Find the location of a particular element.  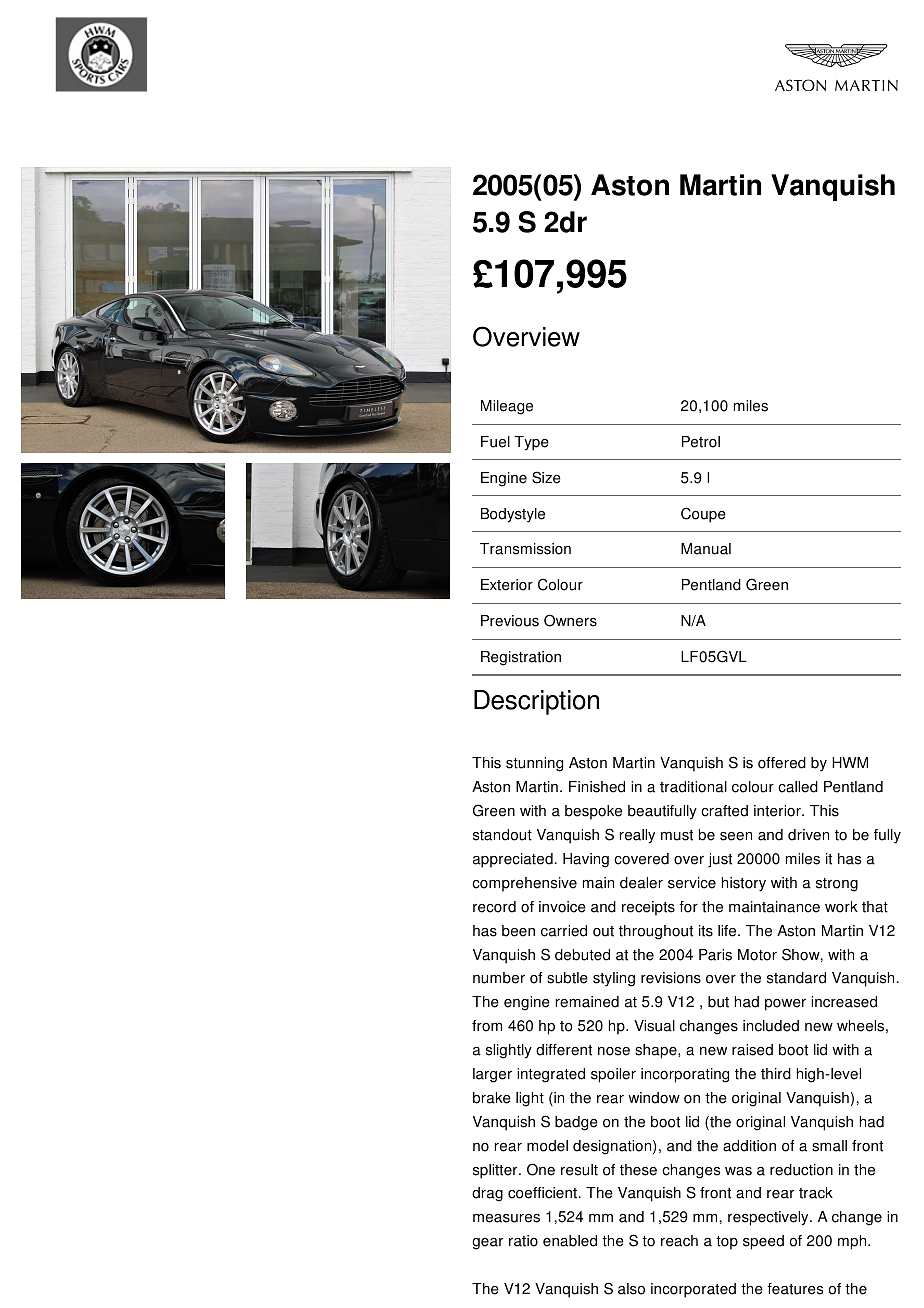

increased is located at coordinates (844, 1002).
